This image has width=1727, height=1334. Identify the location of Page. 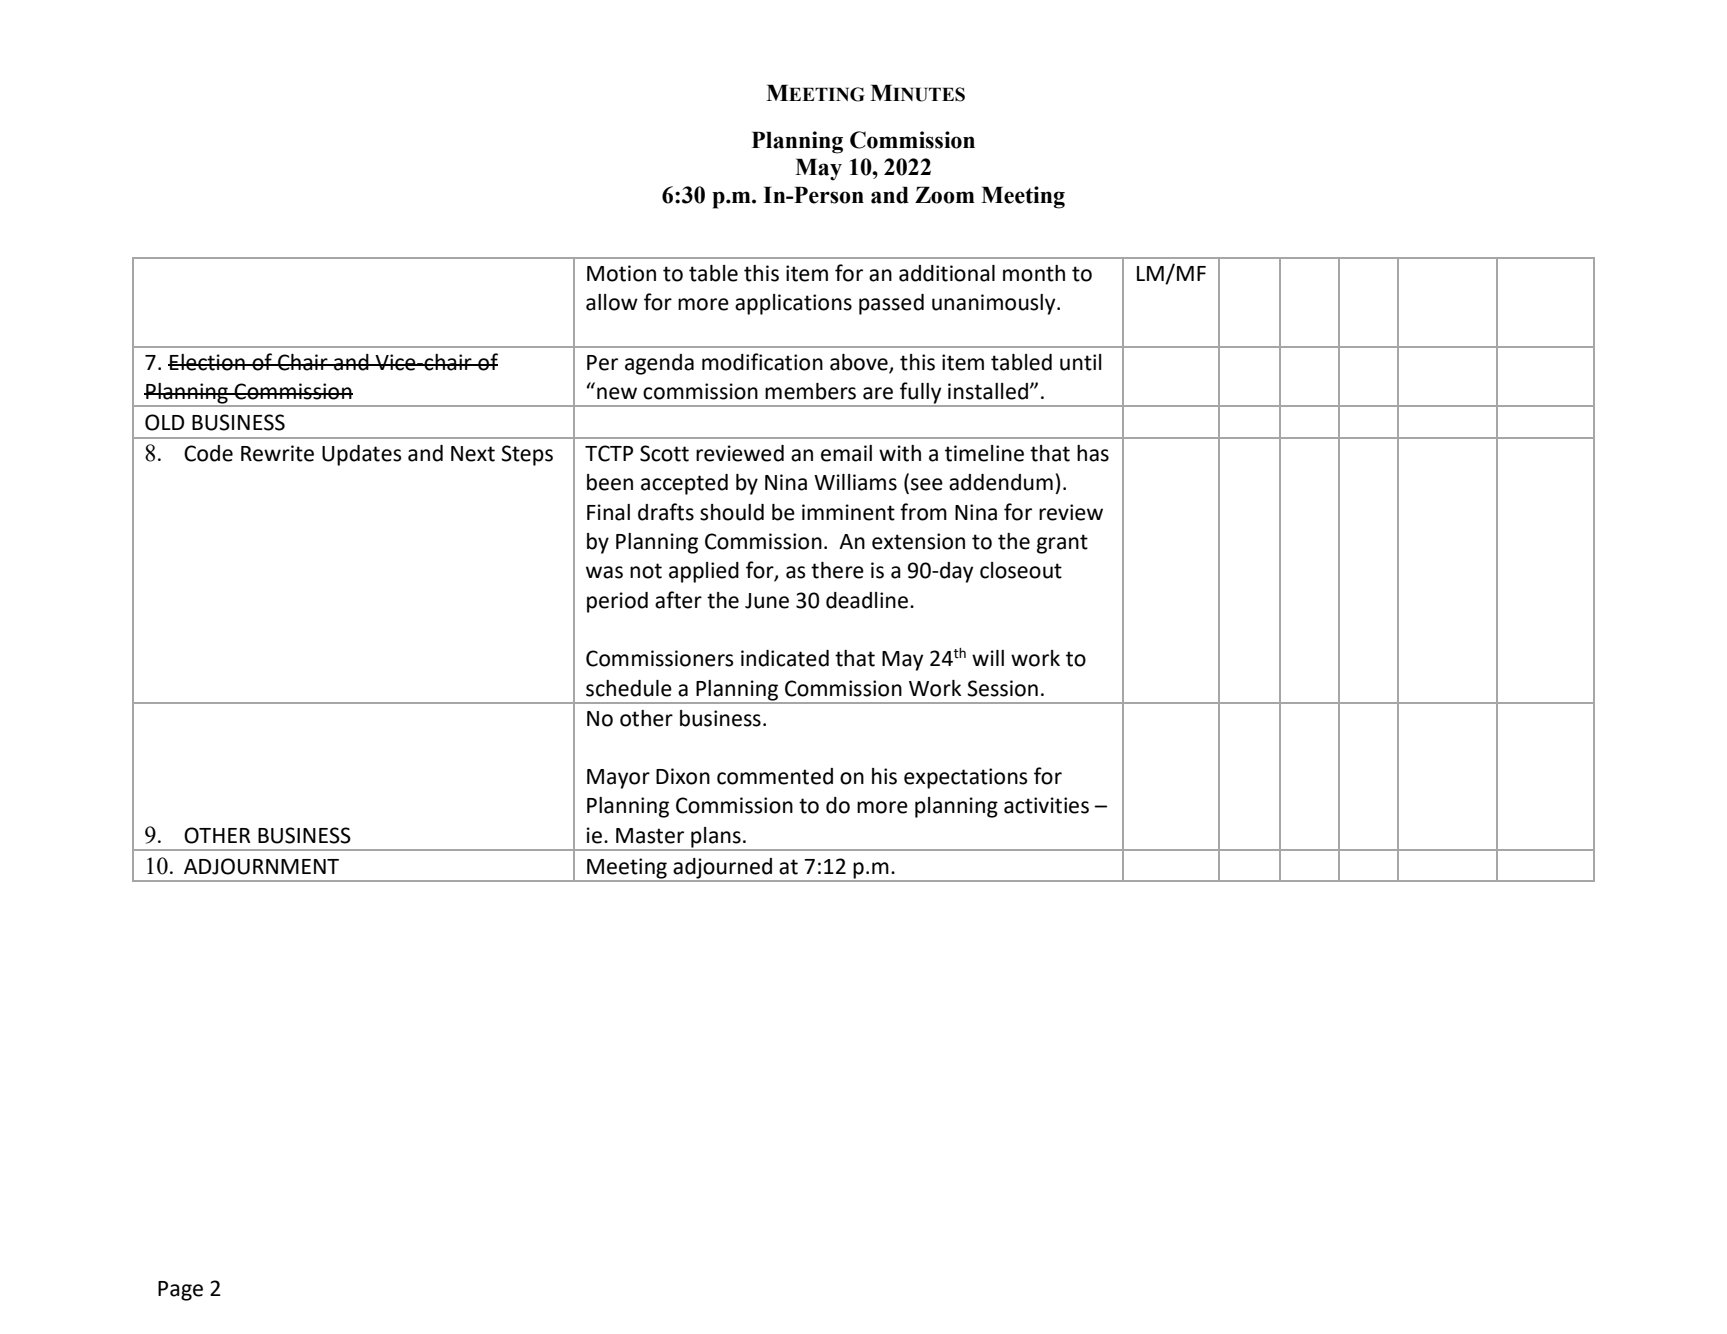
(180, 1291).
